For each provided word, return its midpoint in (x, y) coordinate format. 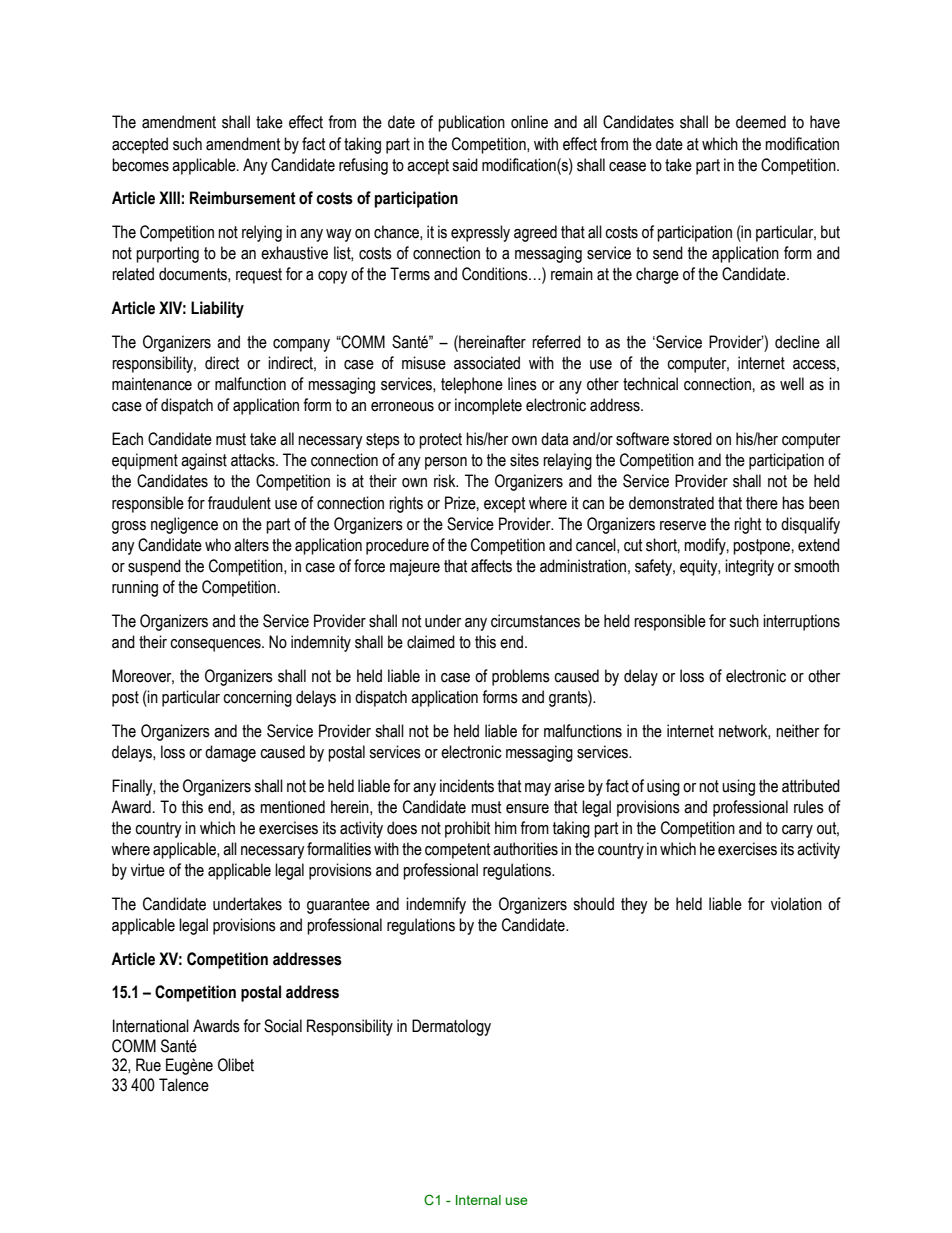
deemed (761, 122)
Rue (148, 1065)
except (505, 505)
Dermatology (451, 1027)
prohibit (468, 829)
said (465, 165)
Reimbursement (243, 198)
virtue (148, 870)
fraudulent (239, 503)
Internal (478, 1200)
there (762, 503)
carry (797, 831)
